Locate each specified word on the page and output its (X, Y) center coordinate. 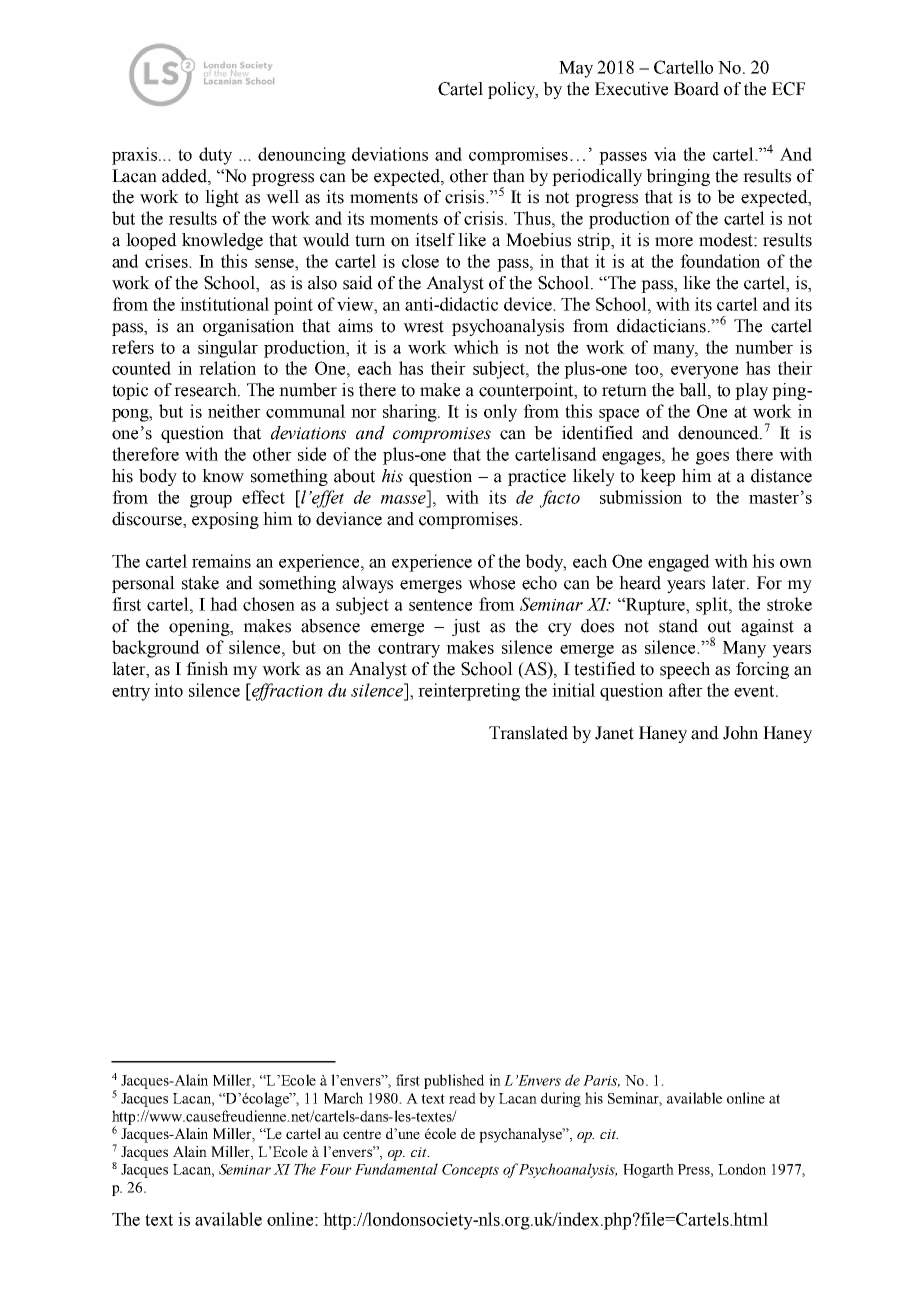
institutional (224, 304)
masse (403, 499)
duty (215, 156)
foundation (720, 261)
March (343, 1098)
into (168, 690)
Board (696, 89)
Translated (528, 733)
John (740, 733)
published (454, 1081)
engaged (679, 563)
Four (336, 1169)
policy (512, 90)
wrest (423, 326)
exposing (225, 520)
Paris (601, 1081)
